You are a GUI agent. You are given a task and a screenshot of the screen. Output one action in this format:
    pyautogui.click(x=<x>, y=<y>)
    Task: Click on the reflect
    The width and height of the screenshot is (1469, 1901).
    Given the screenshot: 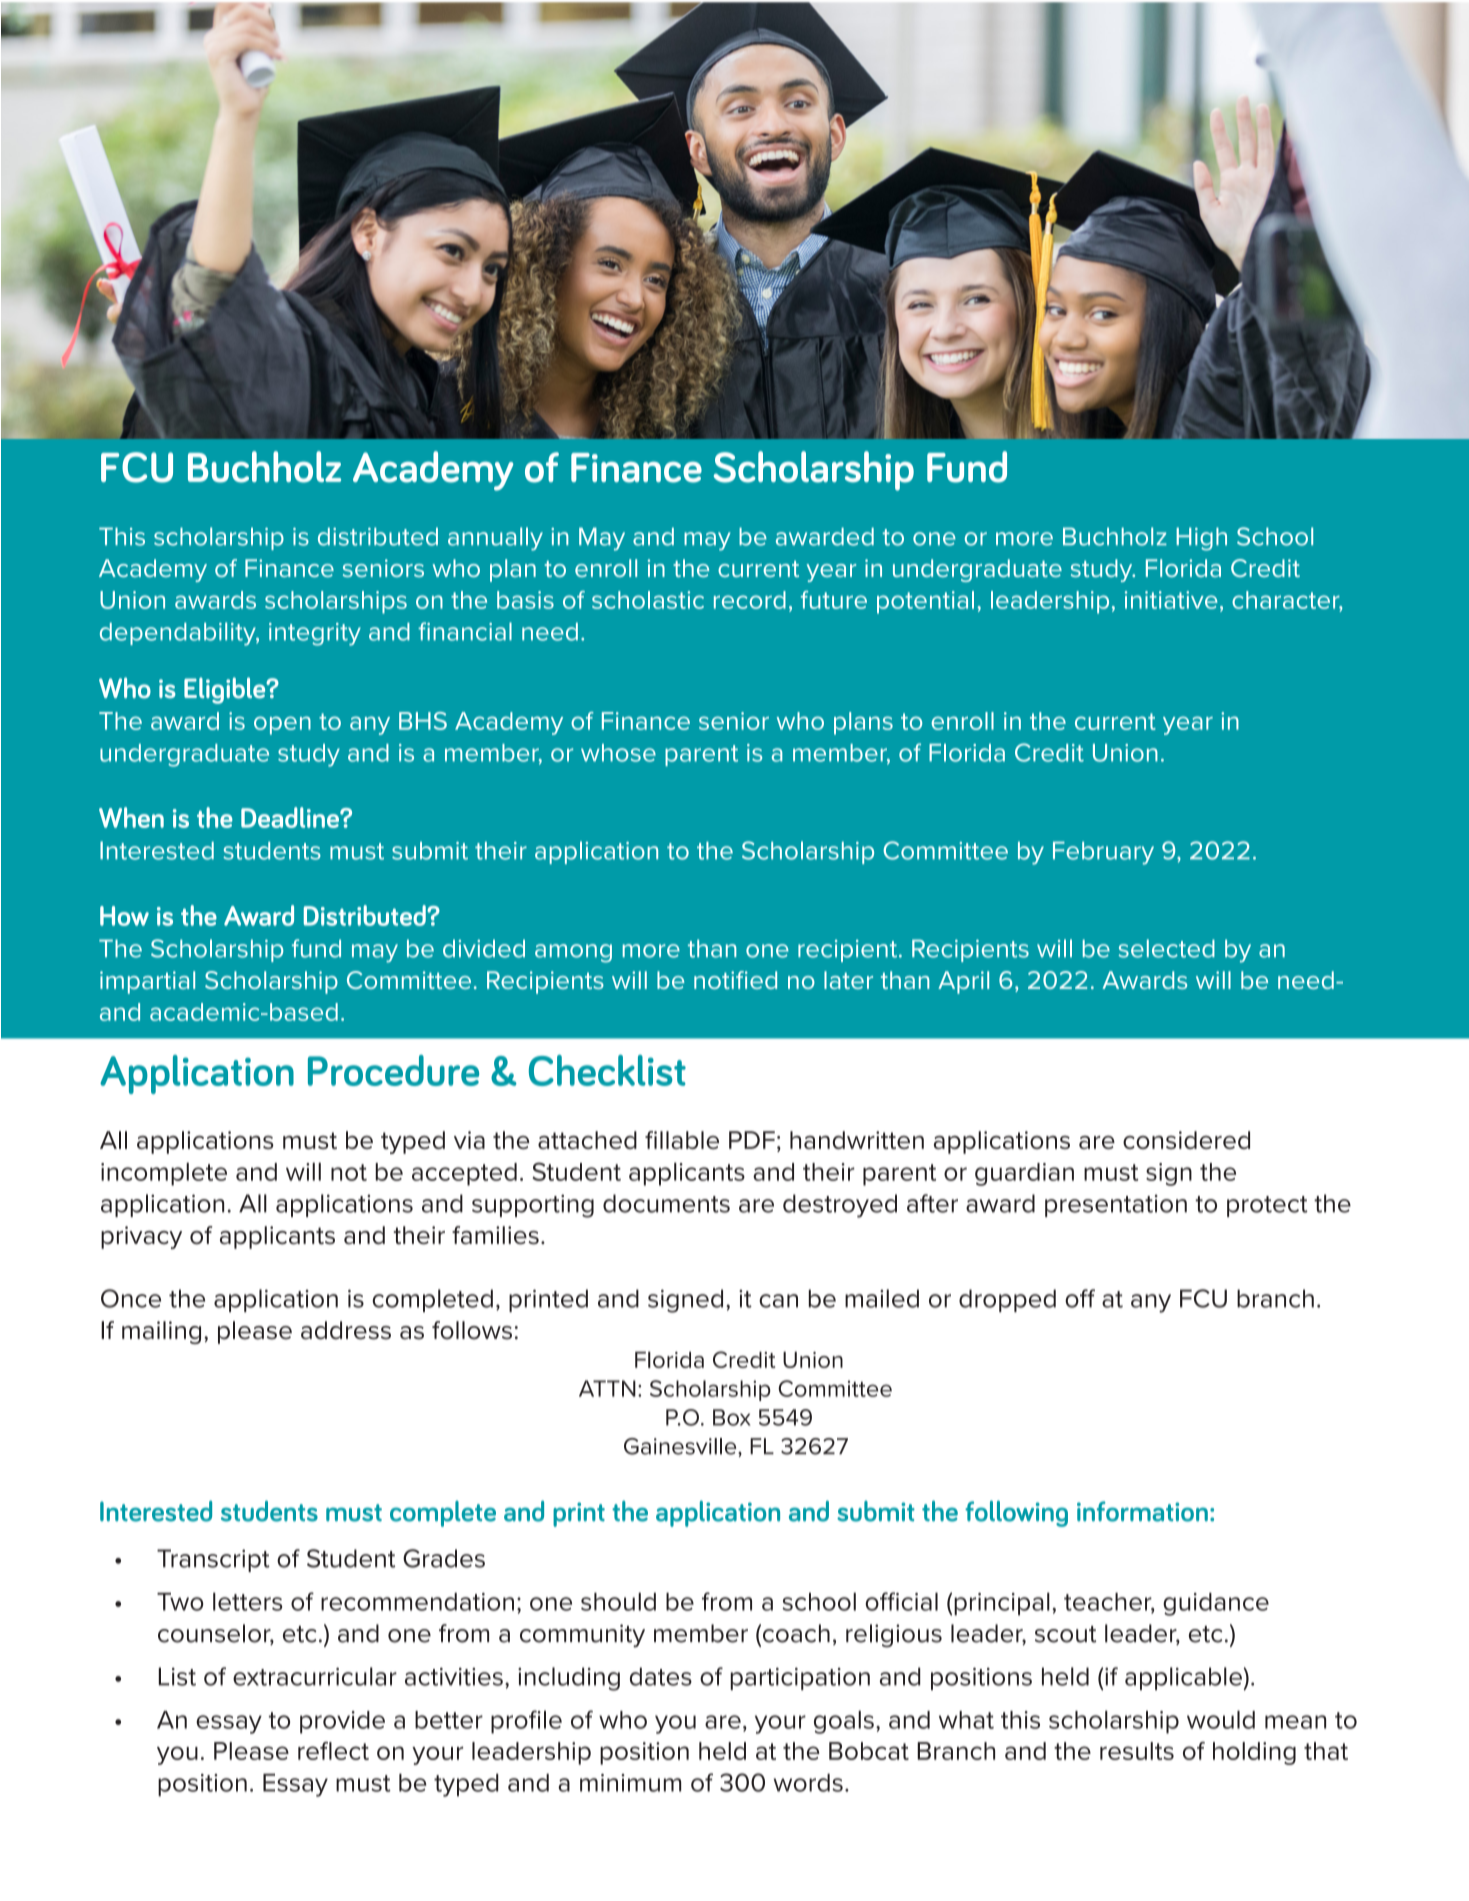 What is the action you would take?
    pyautogui.click(x=333, y=1751)
